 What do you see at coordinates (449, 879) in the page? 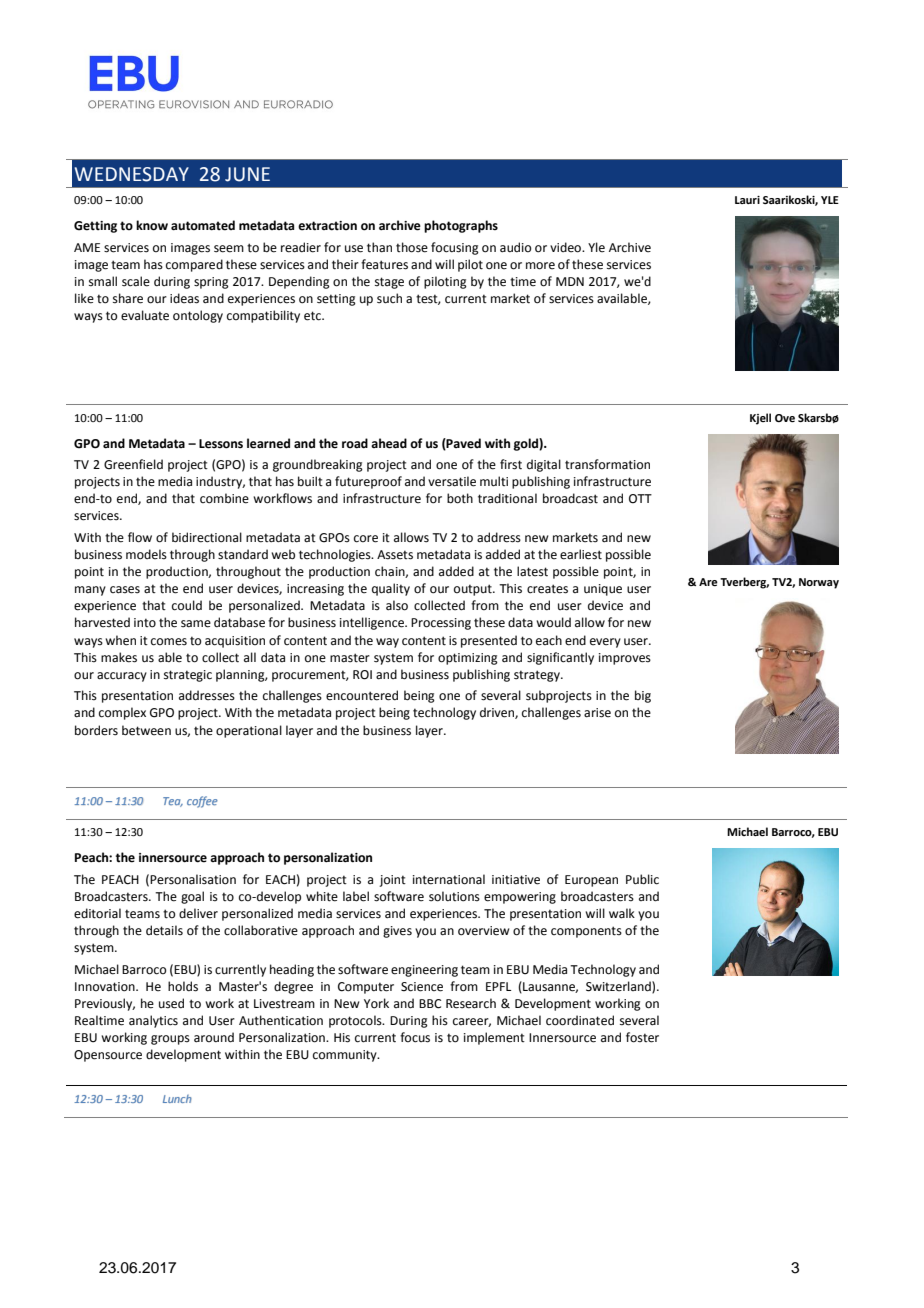
I see `international` at bounding box center [449, 879].
